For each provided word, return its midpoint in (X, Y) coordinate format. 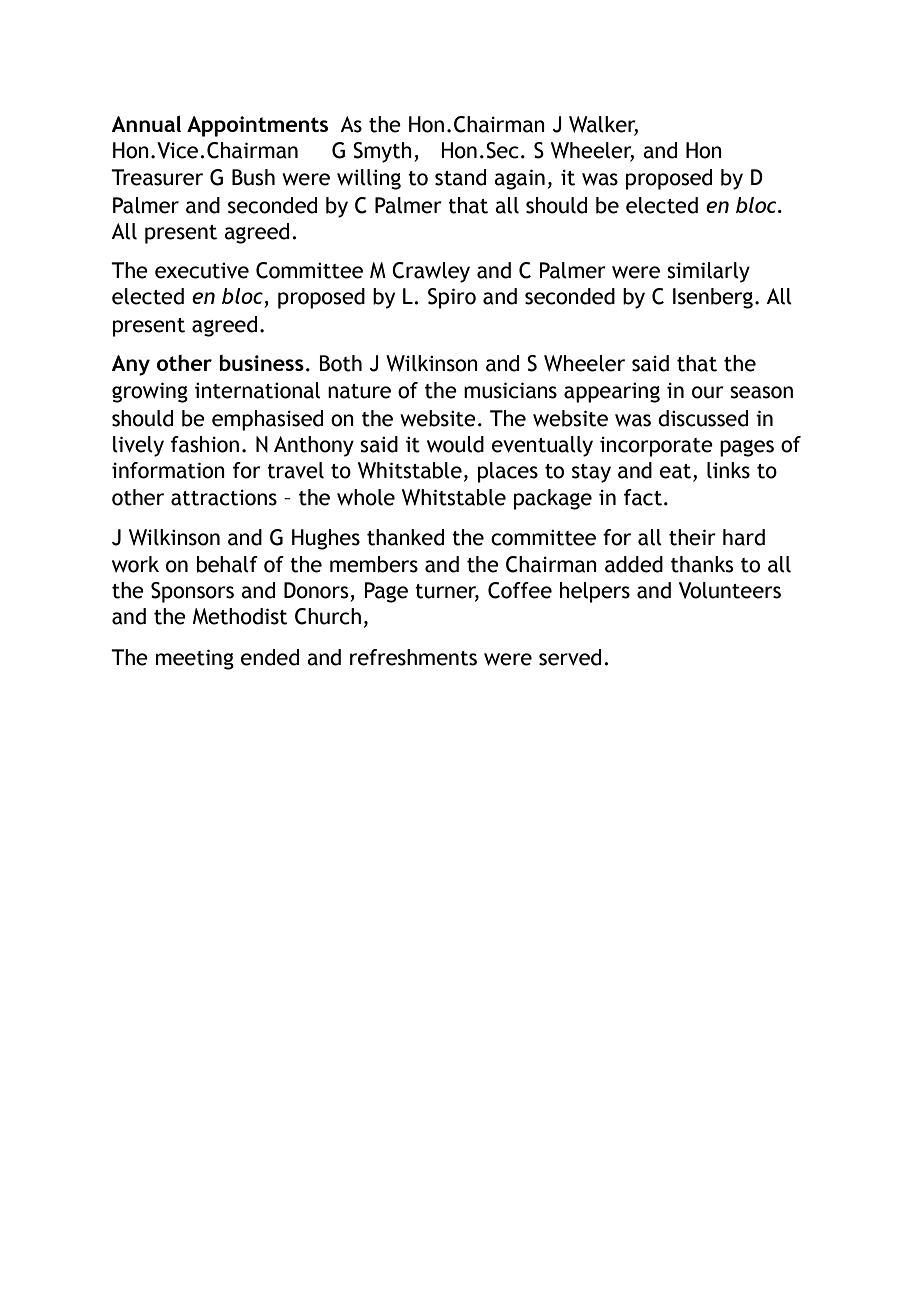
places (508, 472)
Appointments (257, 126)
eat (675, 471)
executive (202, 270)
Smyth (382, 152)
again (519, 179)
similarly (708, 272)
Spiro (452, 298)
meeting (195, 659)
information (168, 470)
